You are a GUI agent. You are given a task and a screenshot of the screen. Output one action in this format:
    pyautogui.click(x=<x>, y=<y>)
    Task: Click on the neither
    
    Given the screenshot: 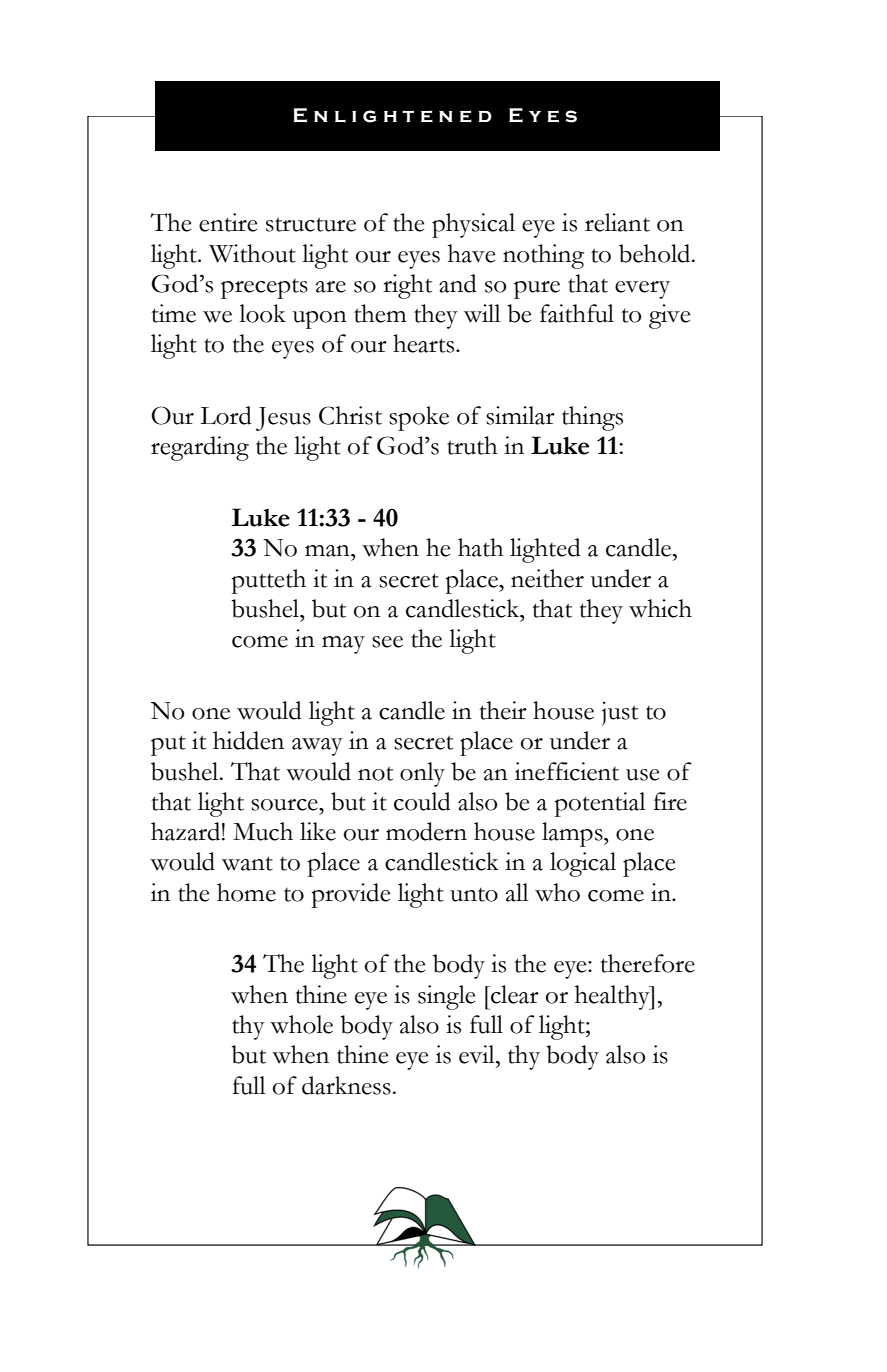 What is the action you would take?
    pyautogui.click(x=547, y=578)
